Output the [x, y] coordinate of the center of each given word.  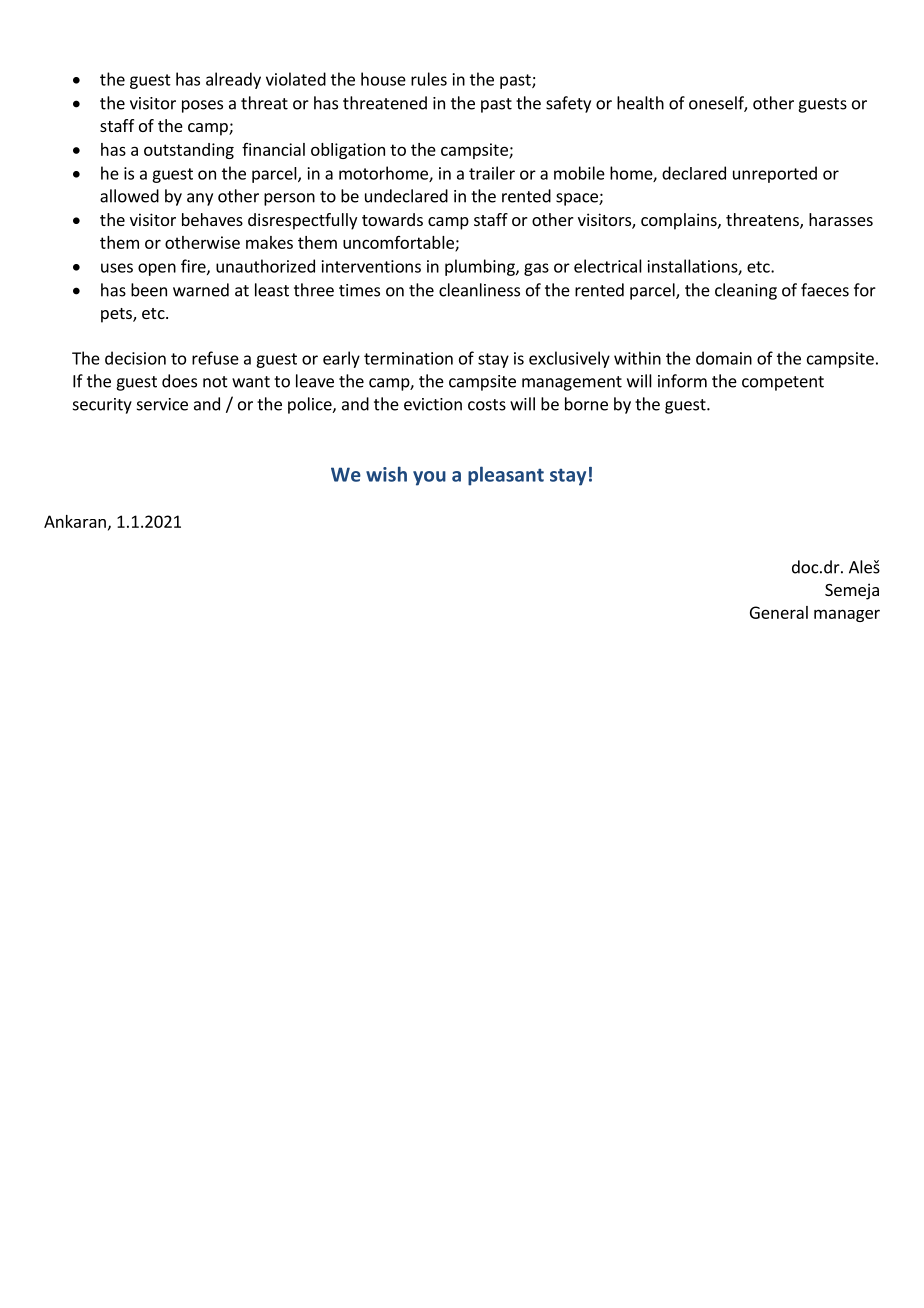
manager [847, 615]
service [162, 404]
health [640, 103]
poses [202, 106]
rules [429, 79]
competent [783, 383]
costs [487, 405]
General [779, 612]
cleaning [746, 291]
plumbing [481, 267]
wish [386, 474]
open [157, 269]
